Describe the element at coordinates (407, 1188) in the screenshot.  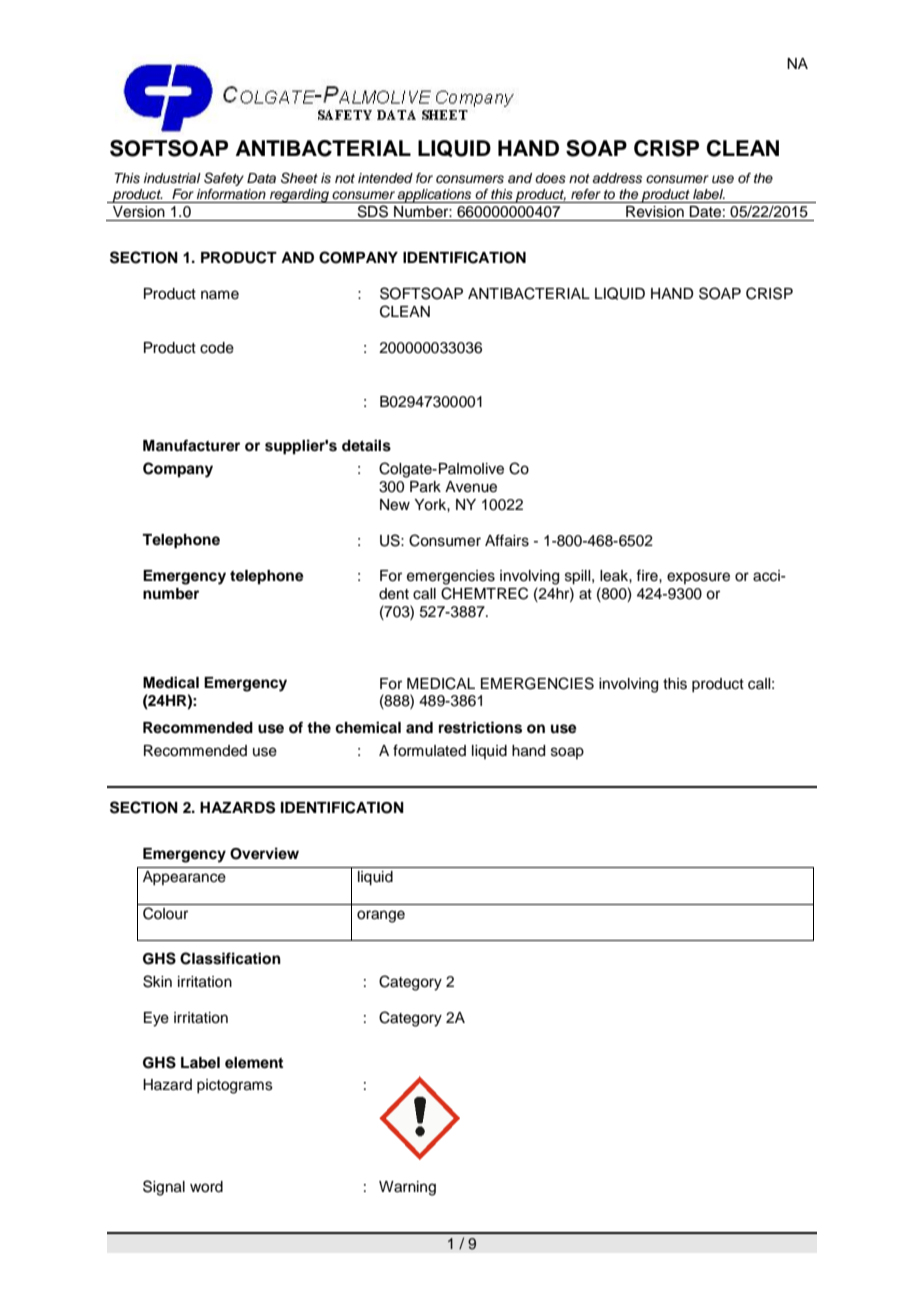
I see `Warning` at that location.
